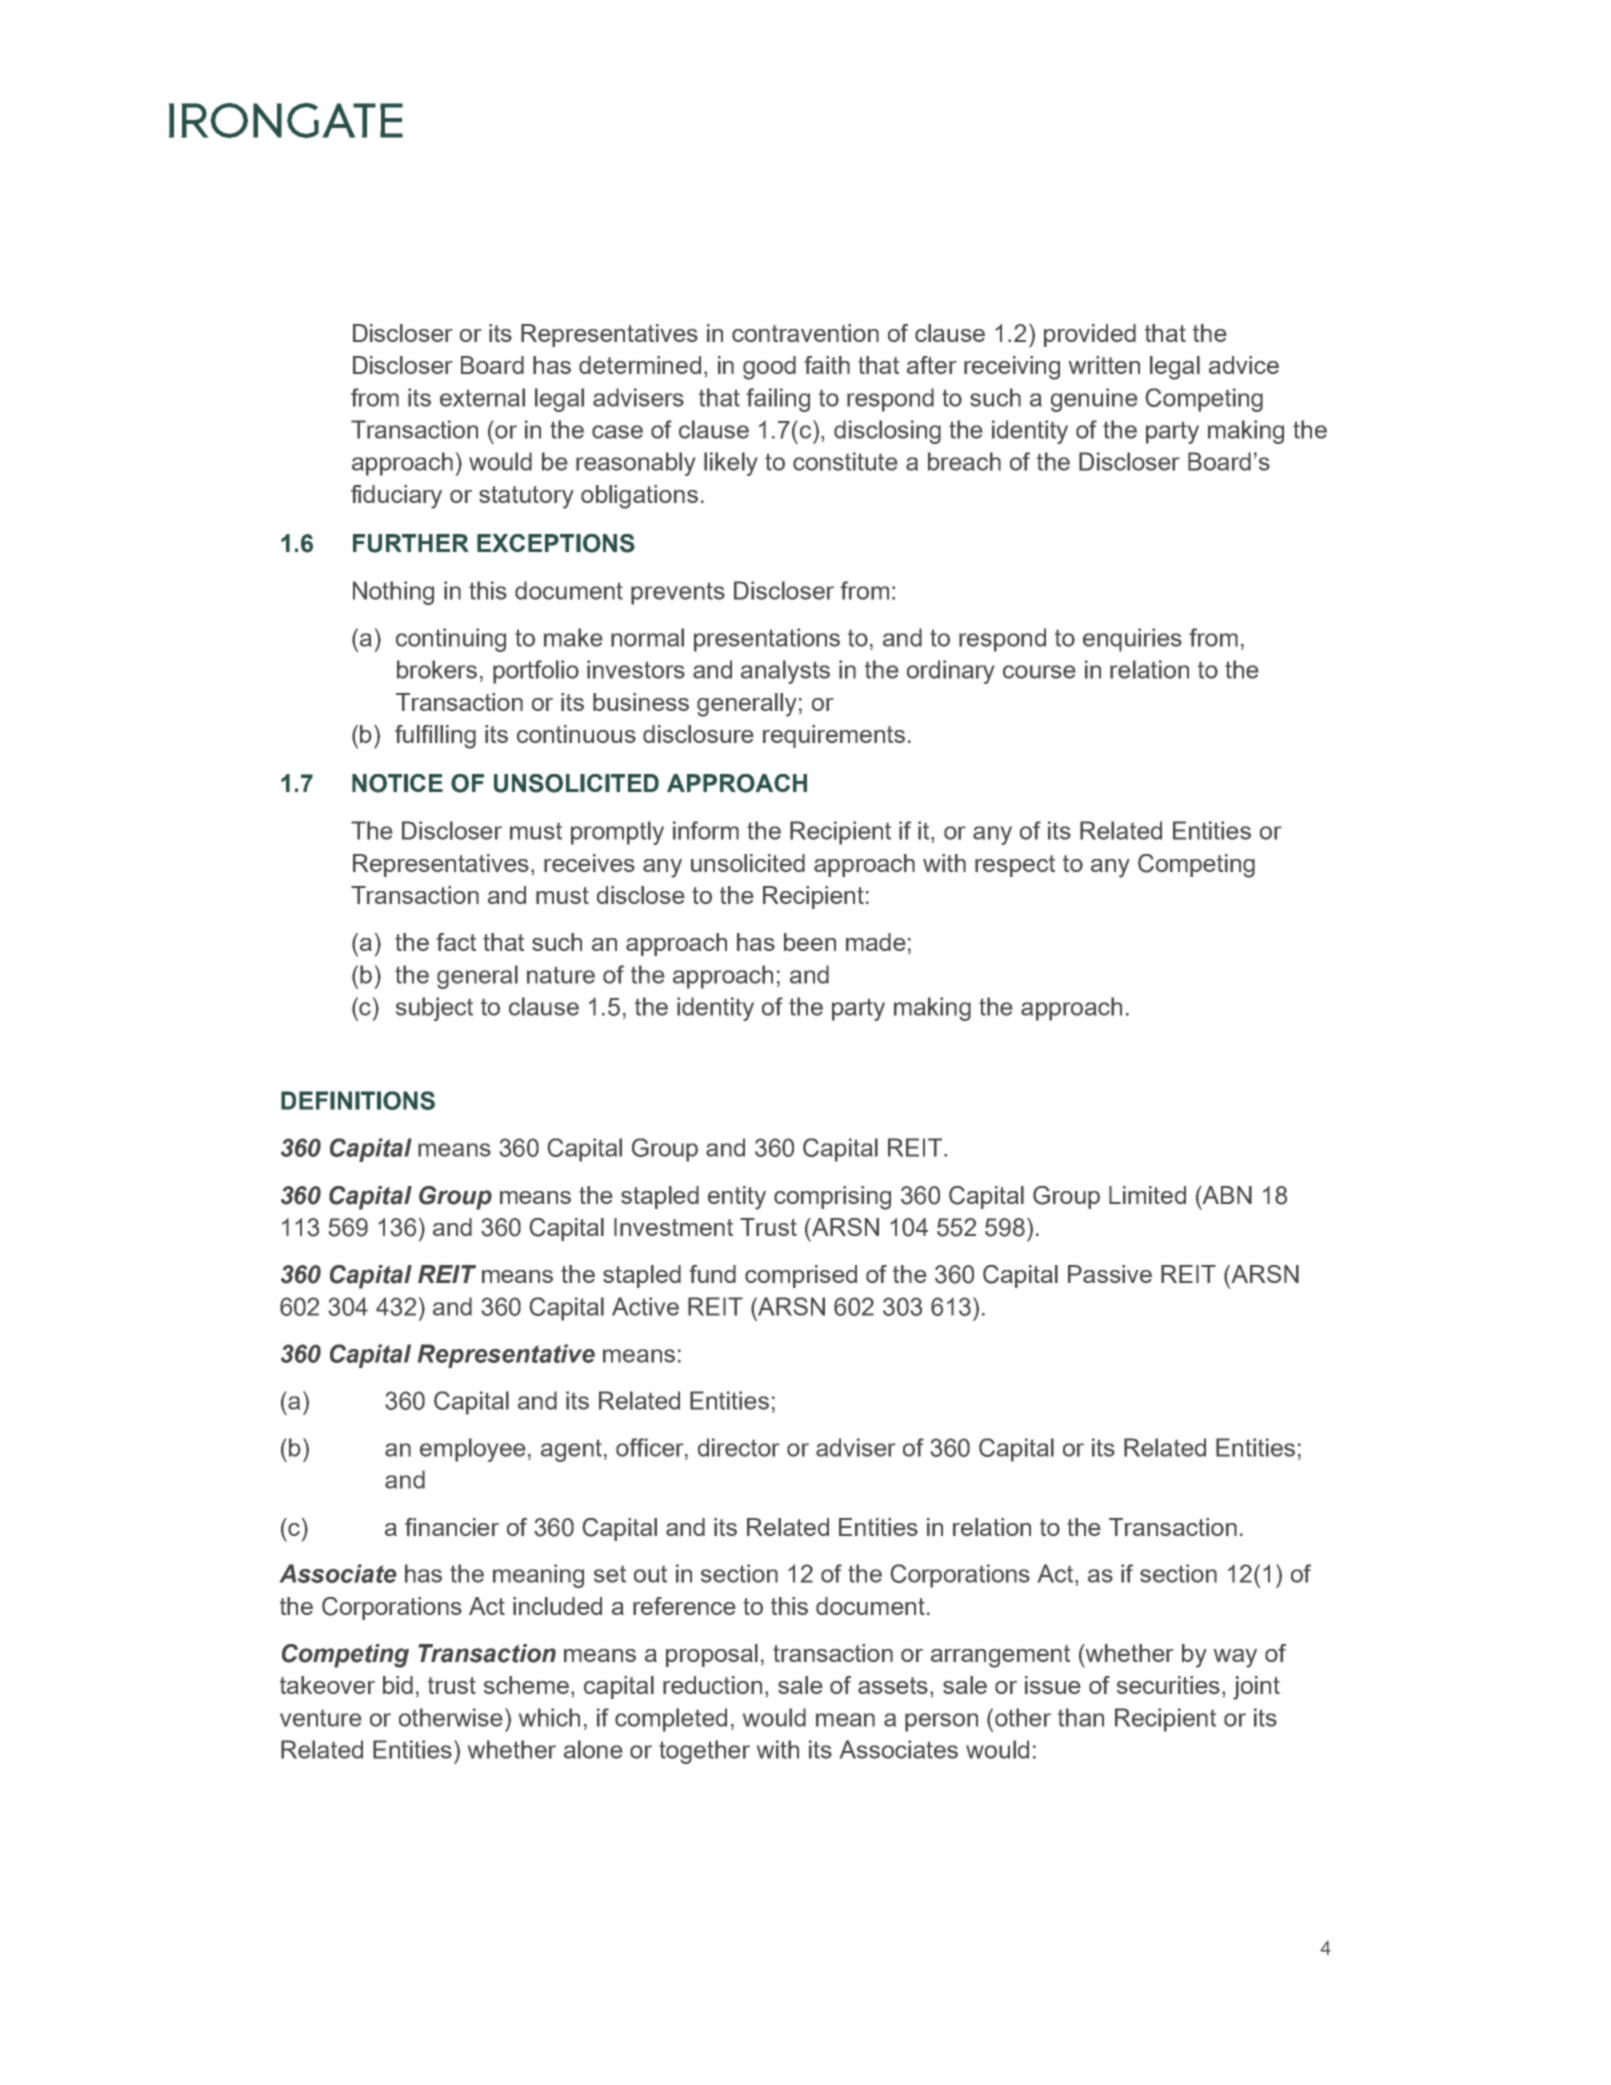 Image resolution: width=1611 pixels, height=2085 pixels. Describe the element at coordinates (398, 1685) in the document. I see `bid` at that location.
